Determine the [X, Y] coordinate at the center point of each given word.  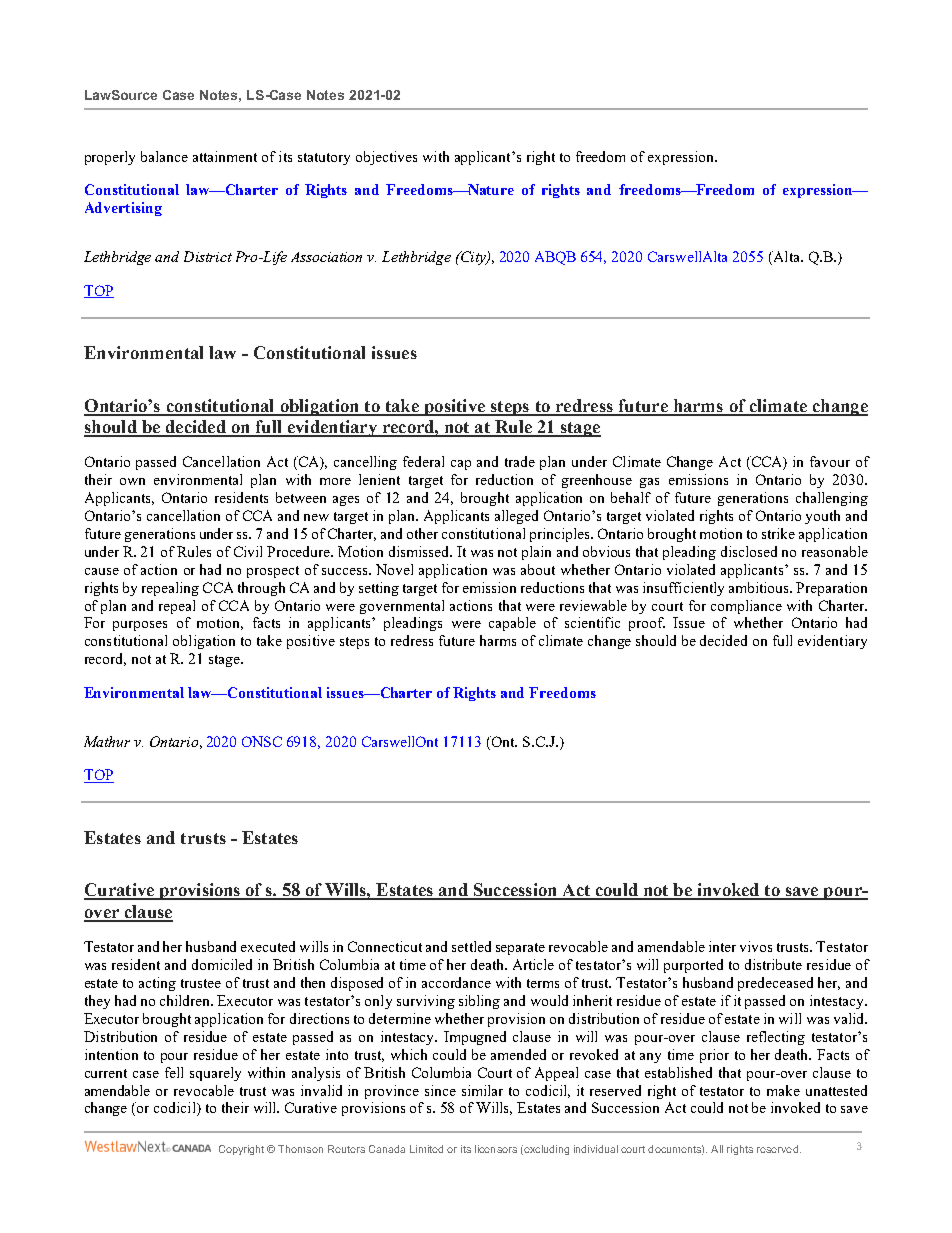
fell [174, 1072]
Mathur [107, 741]
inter [722, 946]
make [783, 1090]
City [473, 258]
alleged [516, 517]
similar [482, 1090]
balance [164, 156]
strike [778, 533]
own [132, 481]
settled [471, 946]
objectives [386, 158]
